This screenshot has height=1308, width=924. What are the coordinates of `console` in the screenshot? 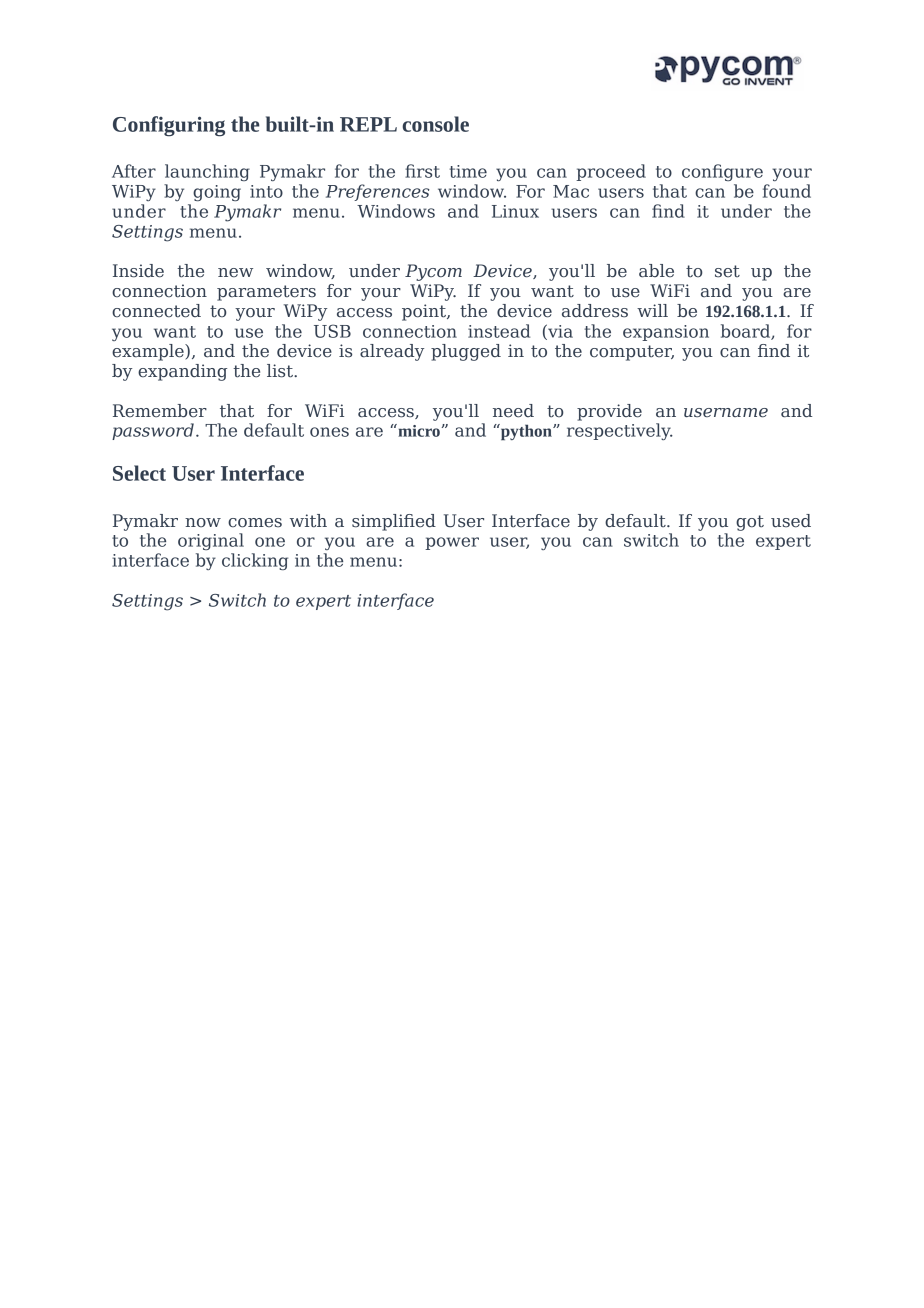 It's located at (435, 124).
